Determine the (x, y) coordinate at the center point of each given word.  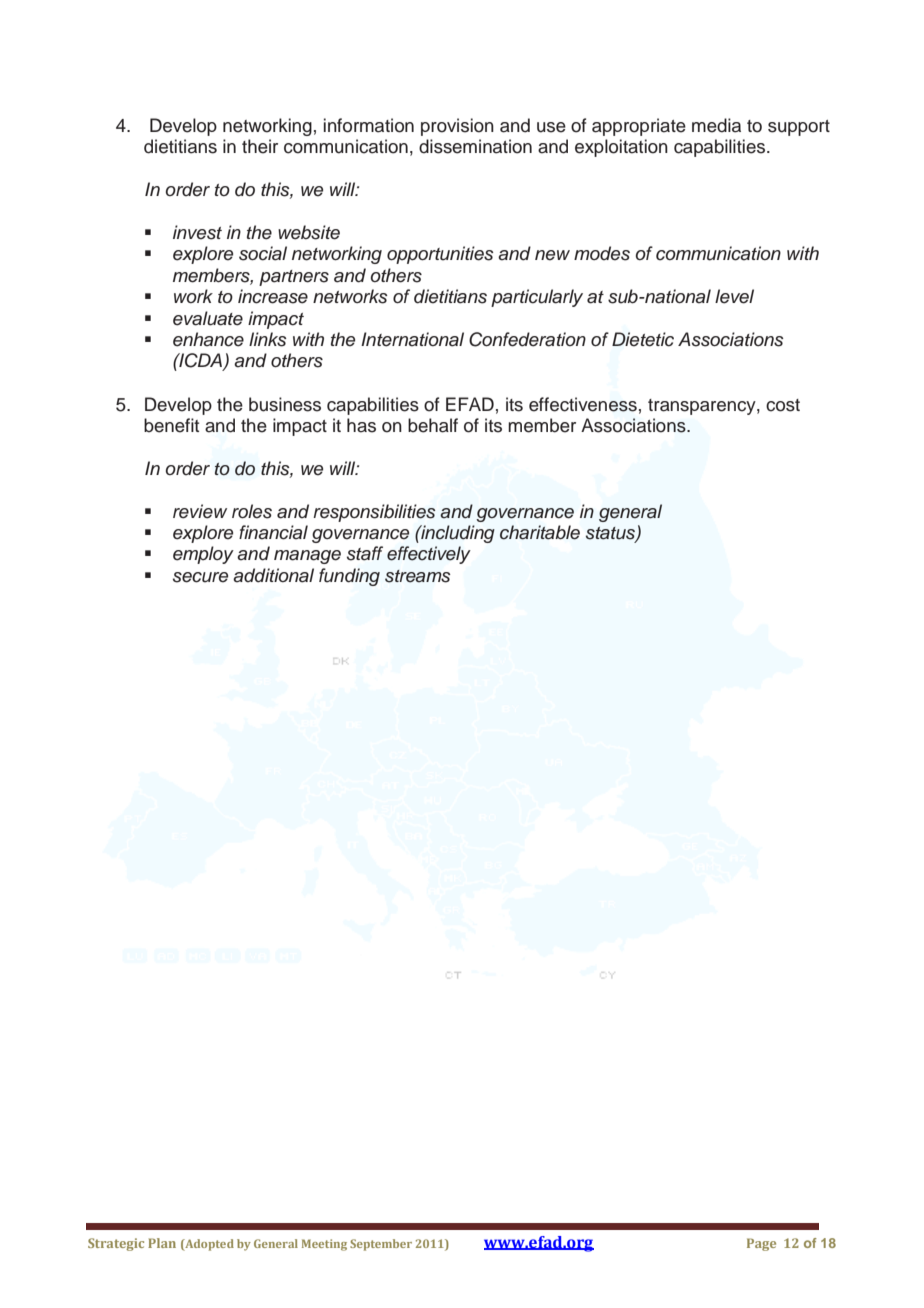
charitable (540, 532)
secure (200, 577)
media (716, 125)
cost (783, 405)
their (260, 146)
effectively (429, 555)
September (381, 1245)
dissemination (475, 146)
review (200, 511)
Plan (162, 1243)
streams (417, 576)
